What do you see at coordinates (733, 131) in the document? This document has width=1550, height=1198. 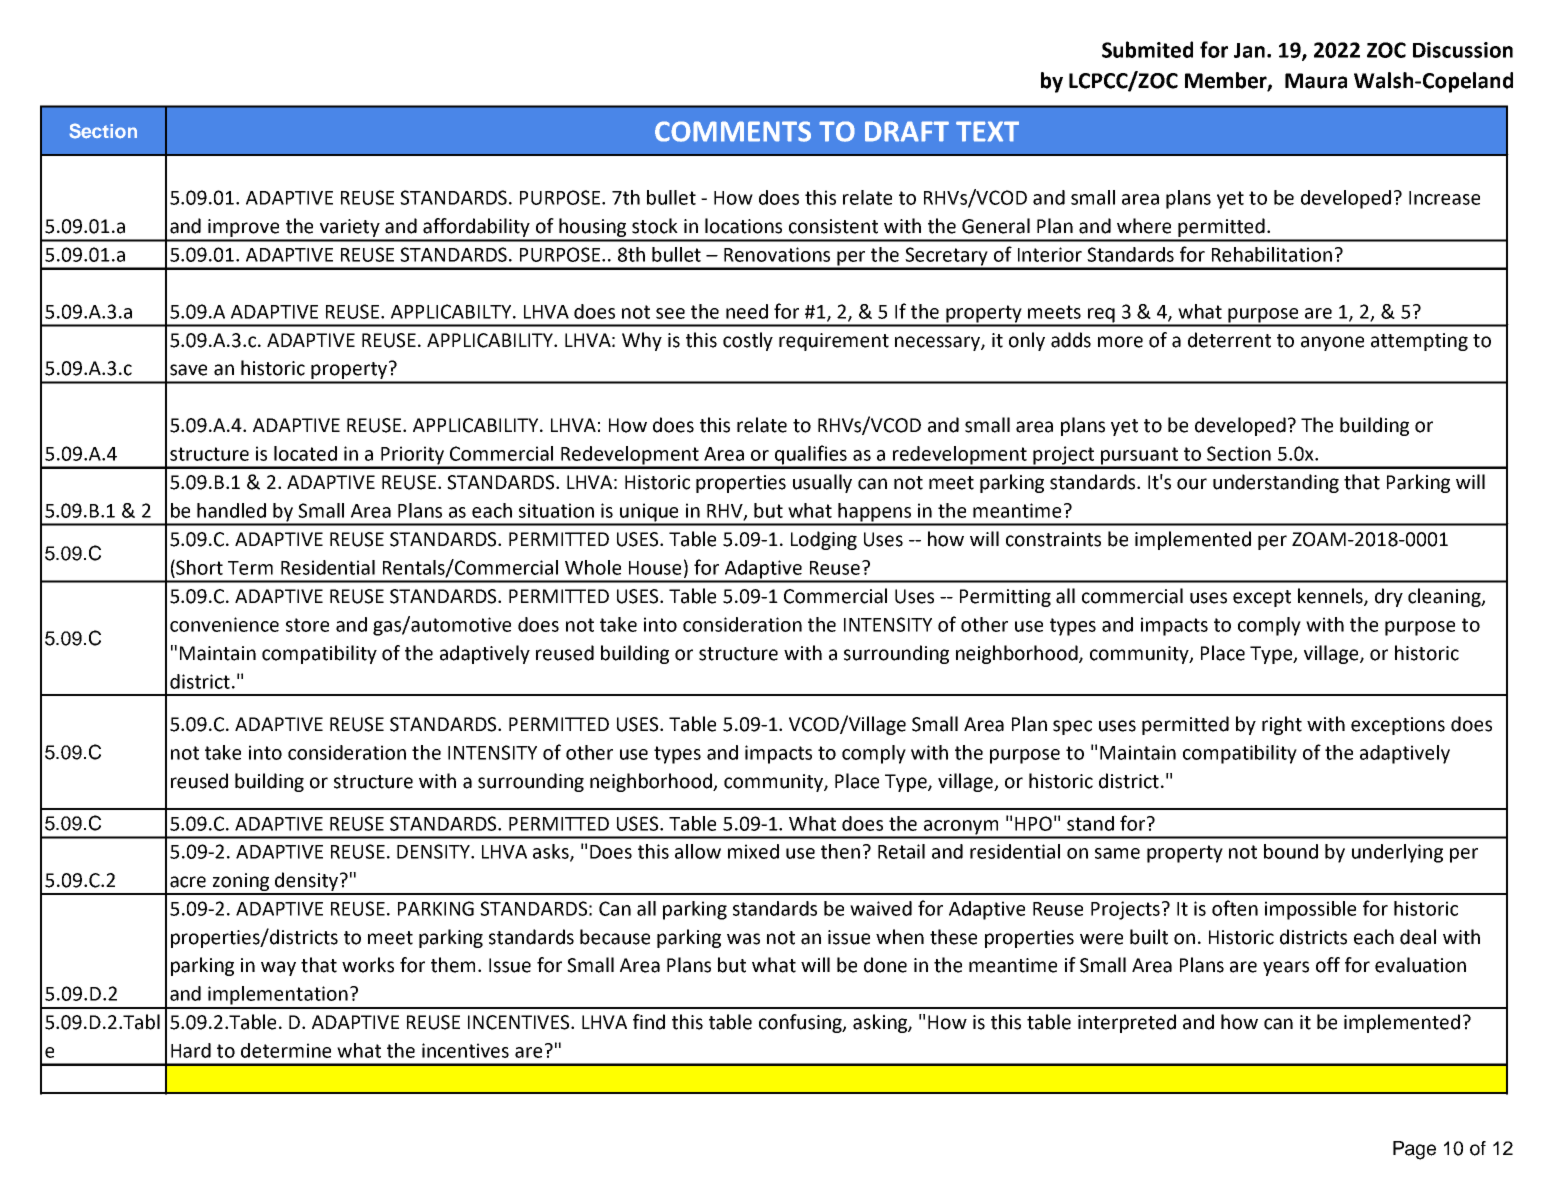 I see `COMMENTS` at bounding box center [733, 131].
